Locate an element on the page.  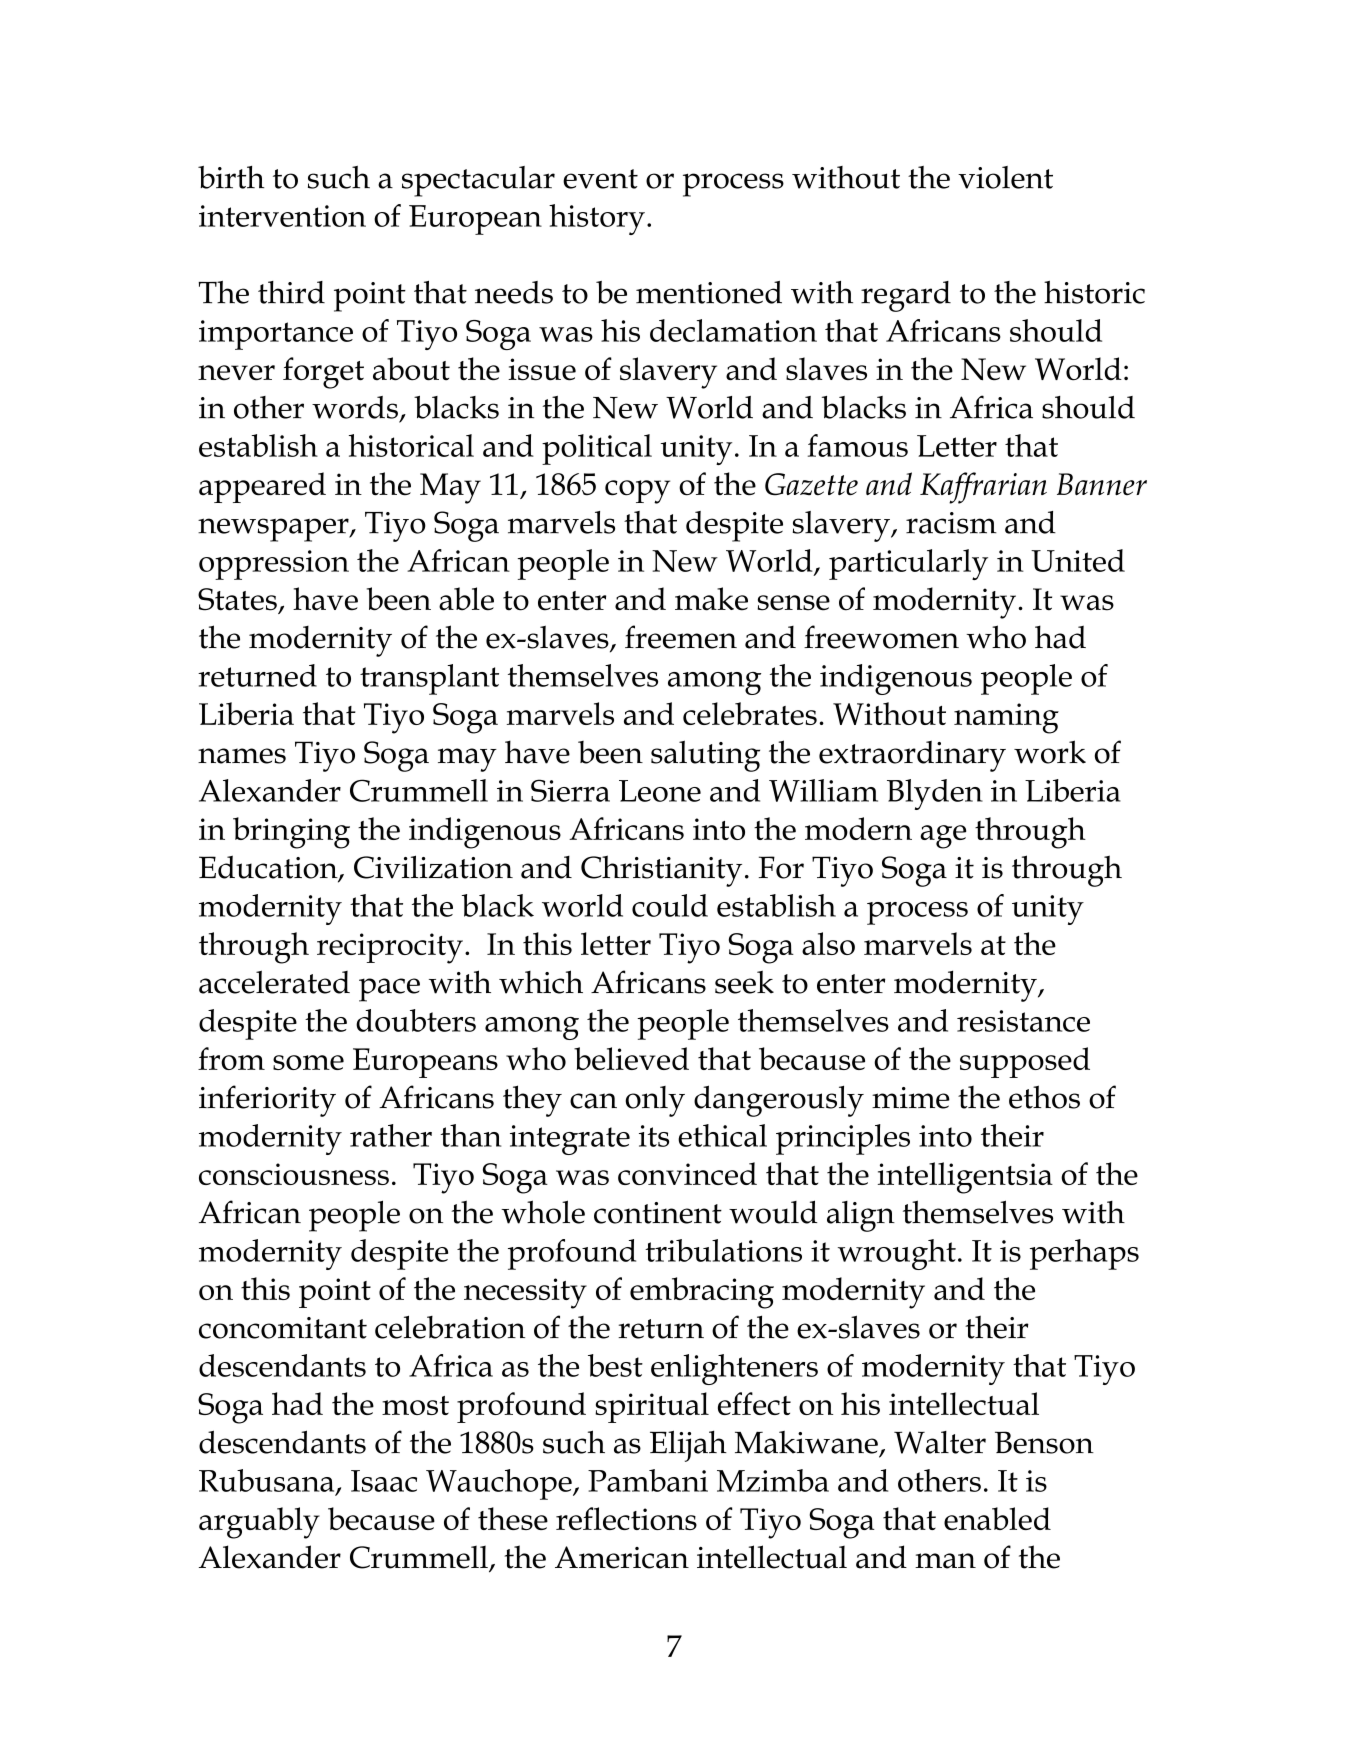
history is located at coordinates (597, 219).
